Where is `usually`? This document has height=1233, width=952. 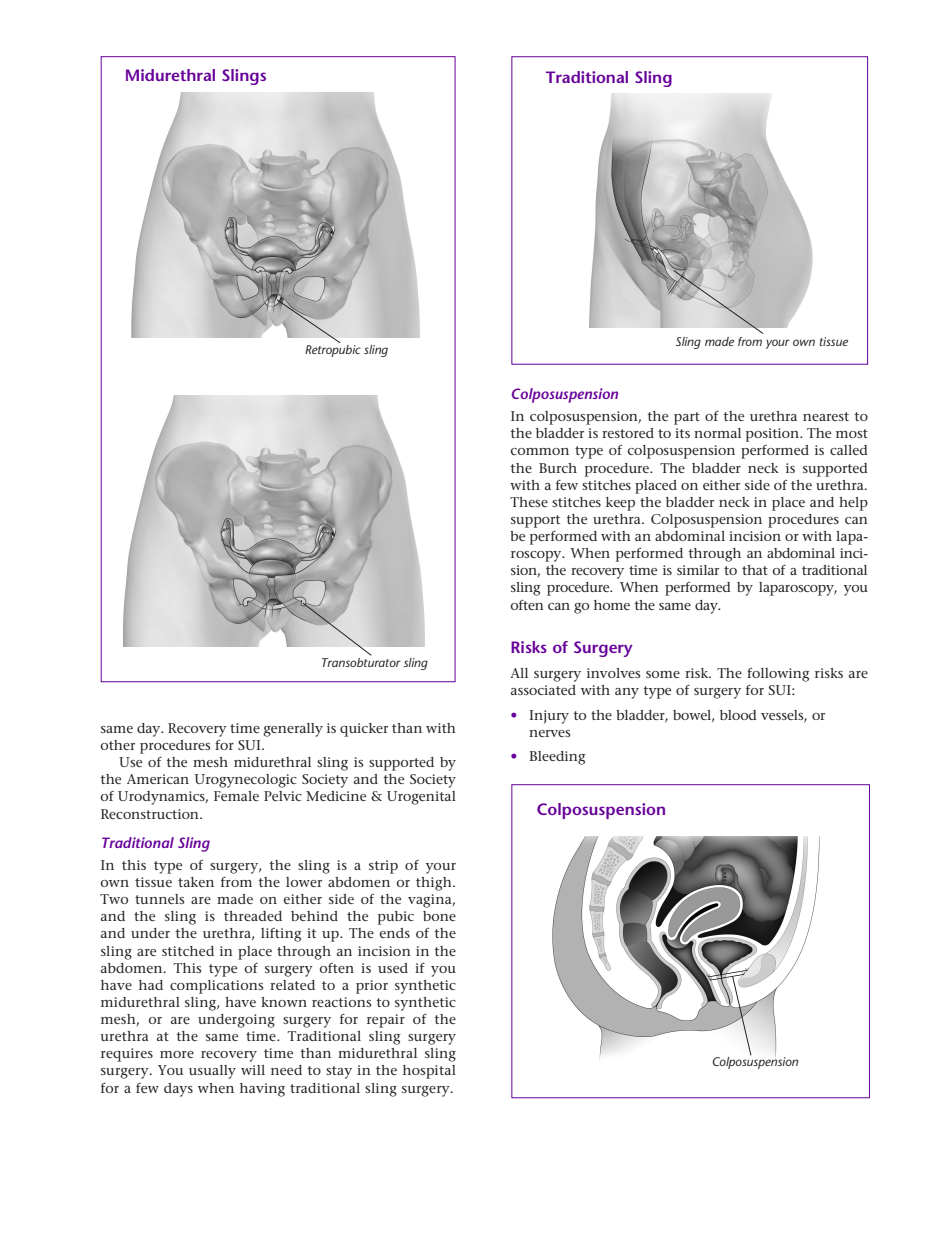
usually is located at coordinates (212, 1072).
